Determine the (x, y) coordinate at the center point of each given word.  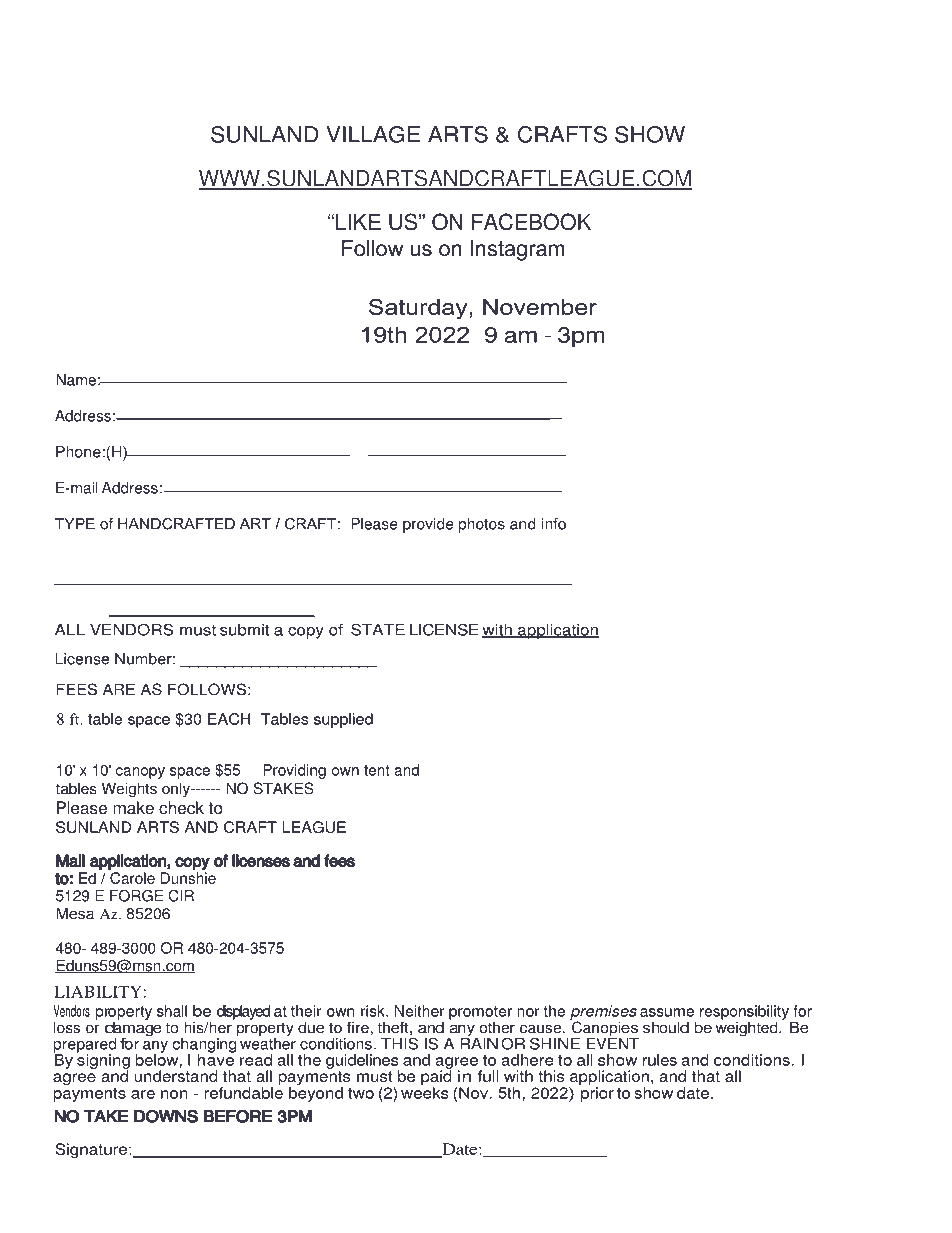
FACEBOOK (531, 222)
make (133, 808)
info (554, 524)
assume (667, 1012)
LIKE (358, 222)
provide (428, 525)
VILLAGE (373, 134)
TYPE (75, 524)
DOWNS (166, 1116)
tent (377, 770)
